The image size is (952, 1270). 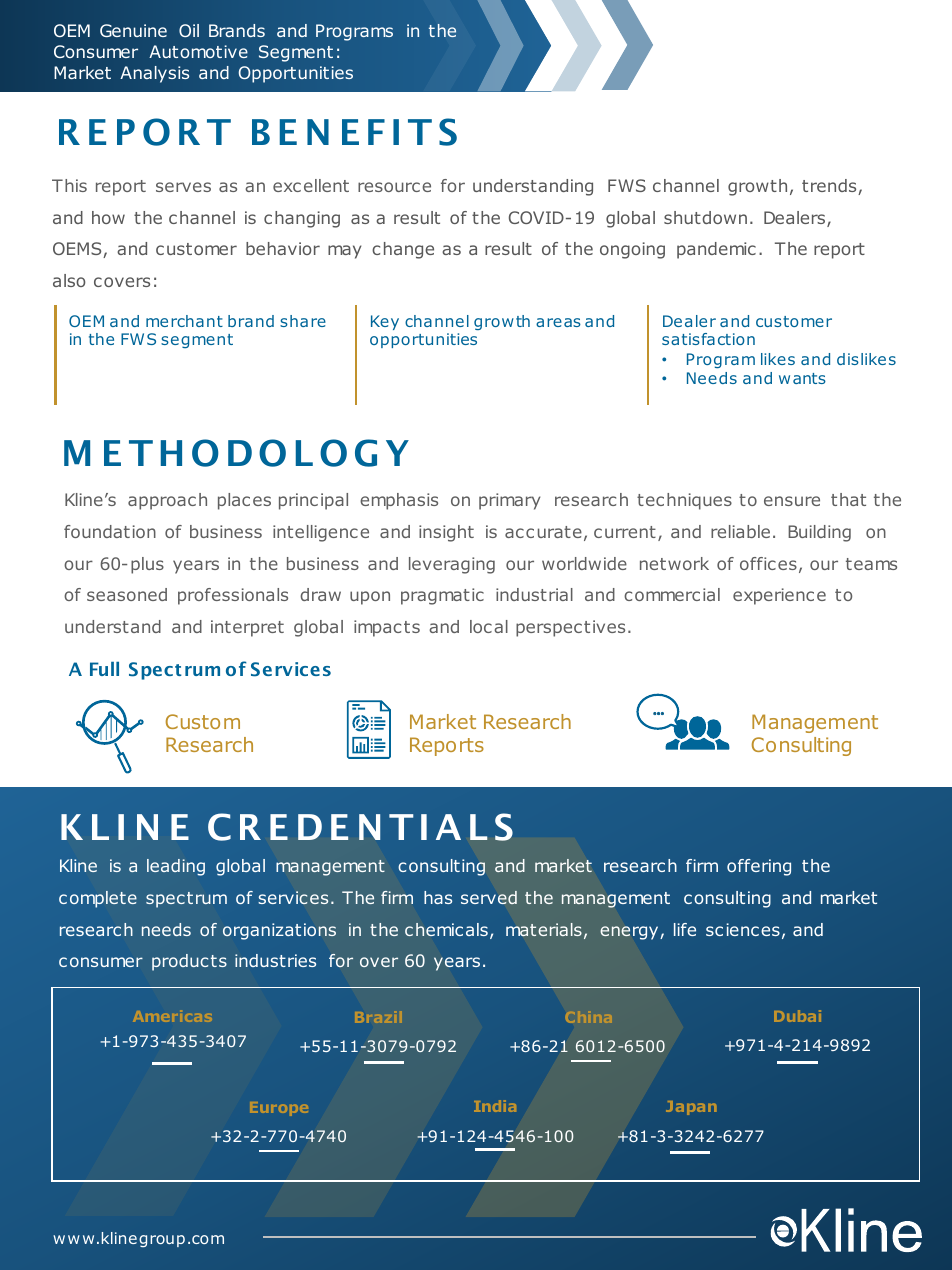 I want to click on offering, so click(x=759, y=867).
